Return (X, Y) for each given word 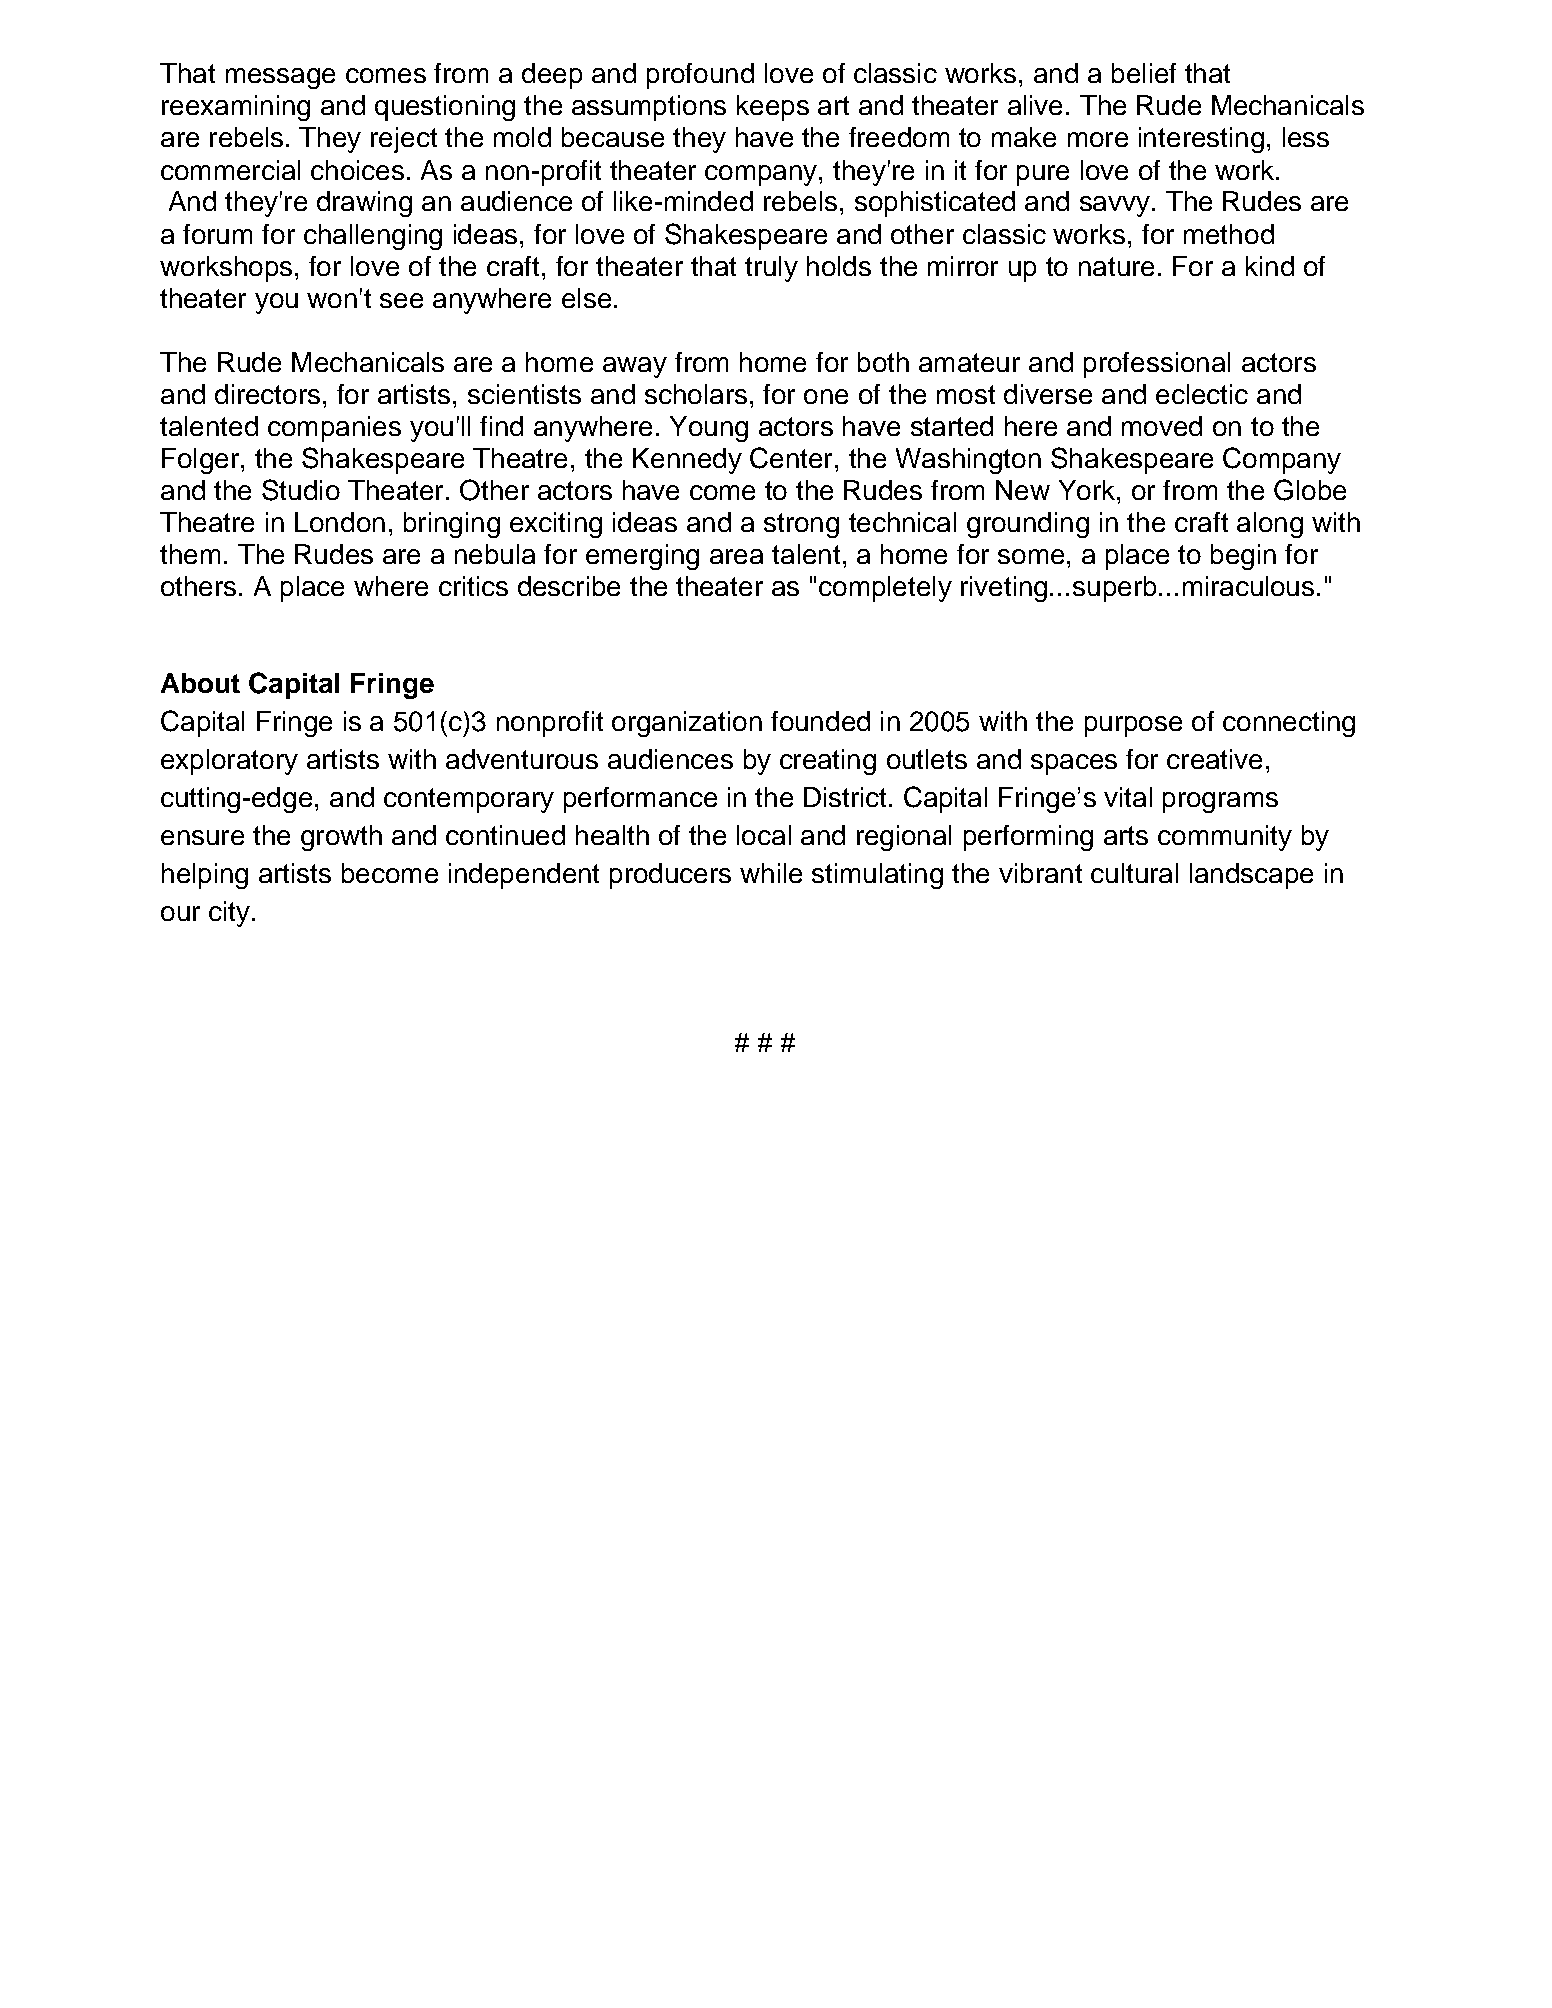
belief (1144, 73)
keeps (773, 108)
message (280, 78)
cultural (1134, 873)
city (229, 914)
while (771, 873)
